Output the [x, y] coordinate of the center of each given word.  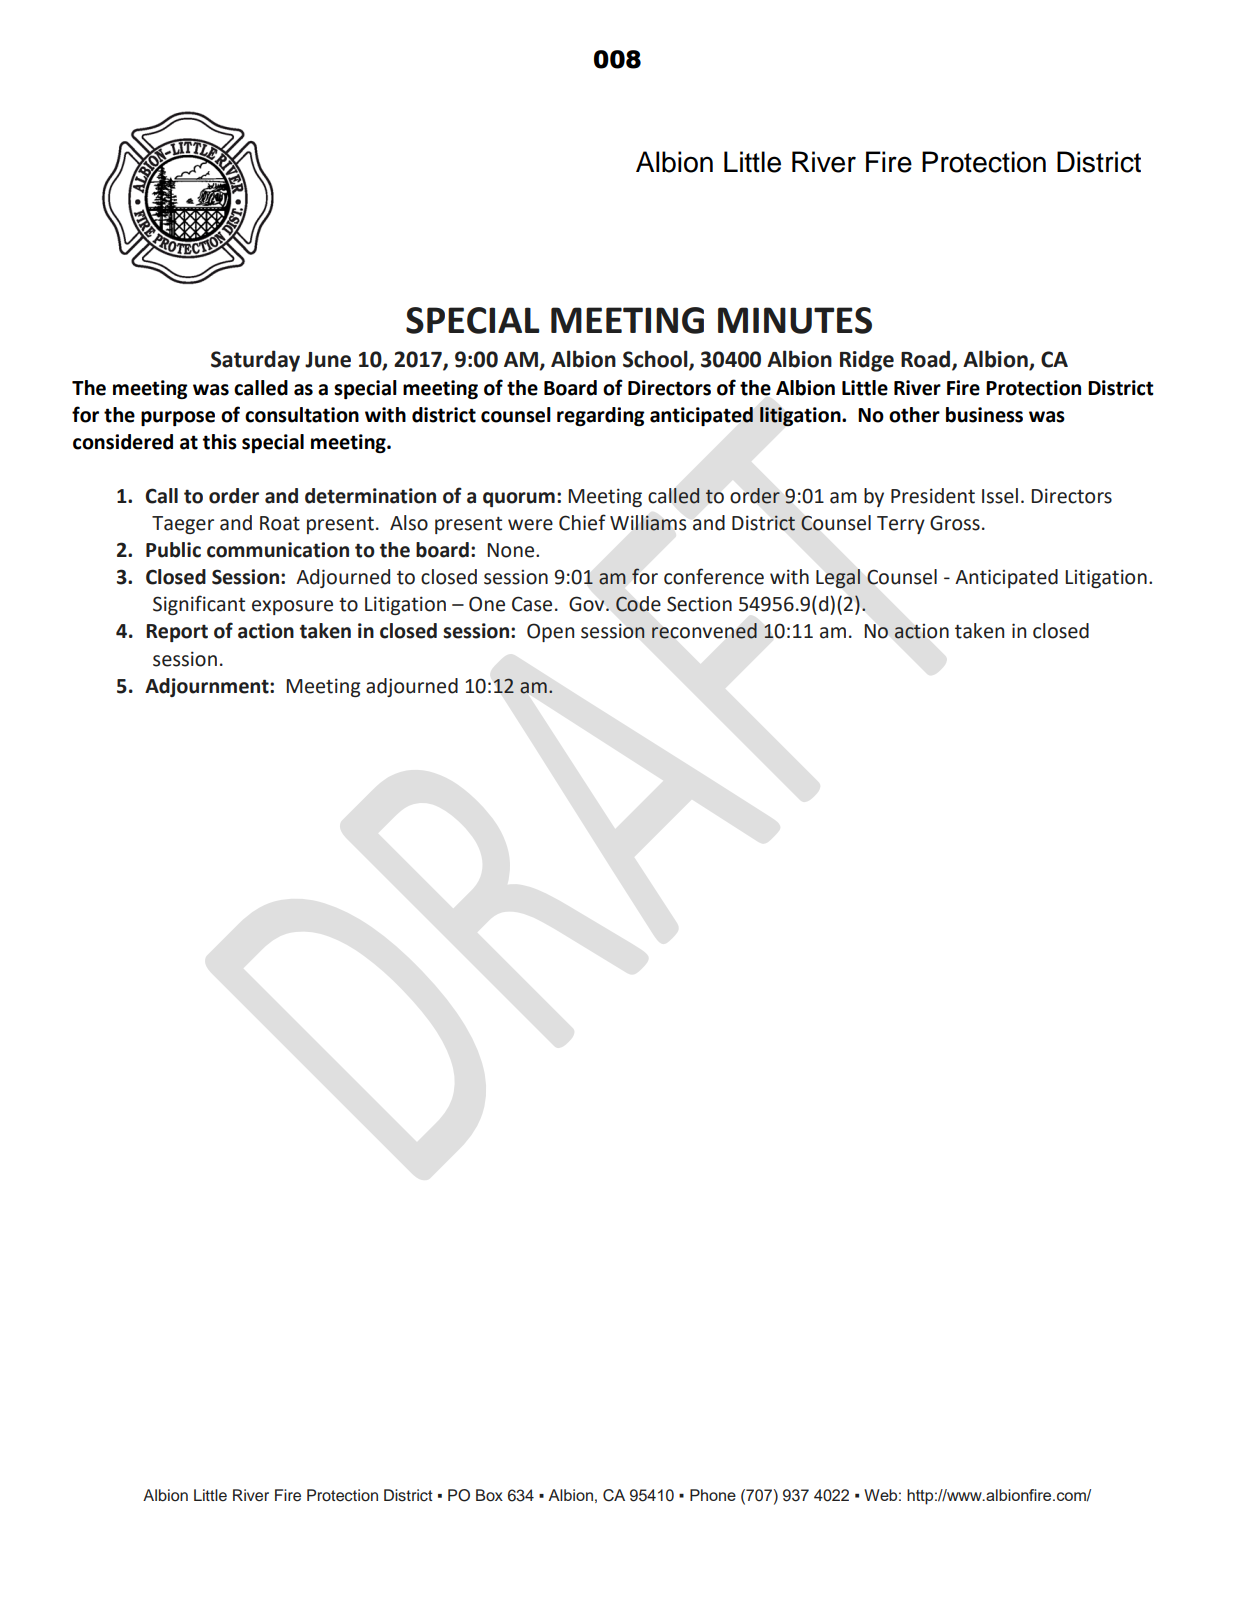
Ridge [867, 361]
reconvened [704, 631]
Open [550, 632]
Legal [838, 578]
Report [177, 633]
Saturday [255, 361]
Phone [713, 1495]
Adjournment [208, 687]
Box [489, 1495]
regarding [601, 416]
